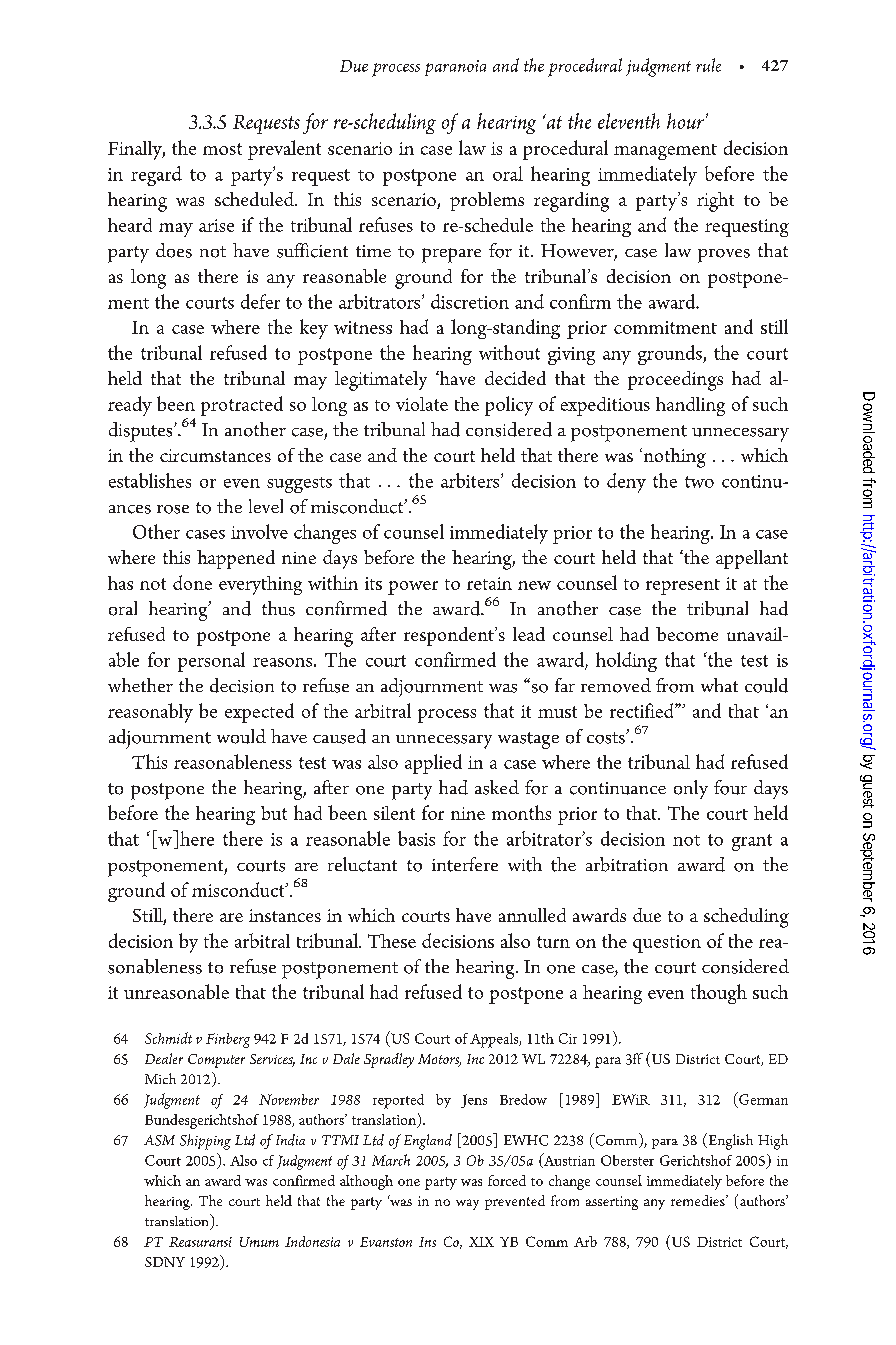 This document has width=896, height=1345. What do you see at coordinates (529, 634) in the document?
I see `lead` at bounding box center [529, 634].
